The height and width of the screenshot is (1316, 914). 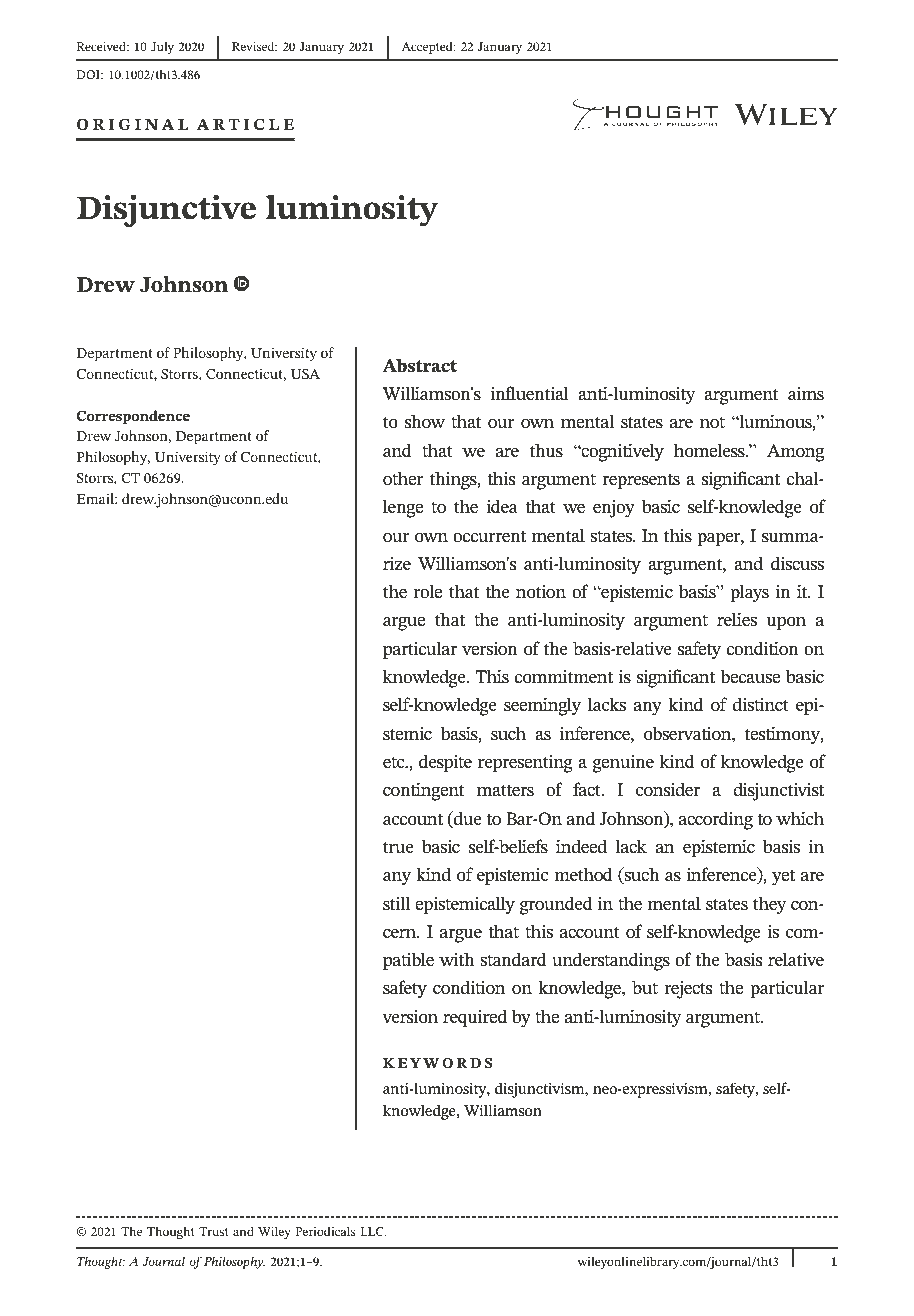 What do you see at coordinates (162, 48) in the screenshot?
I see `July` at bounding box center [162, 48].
